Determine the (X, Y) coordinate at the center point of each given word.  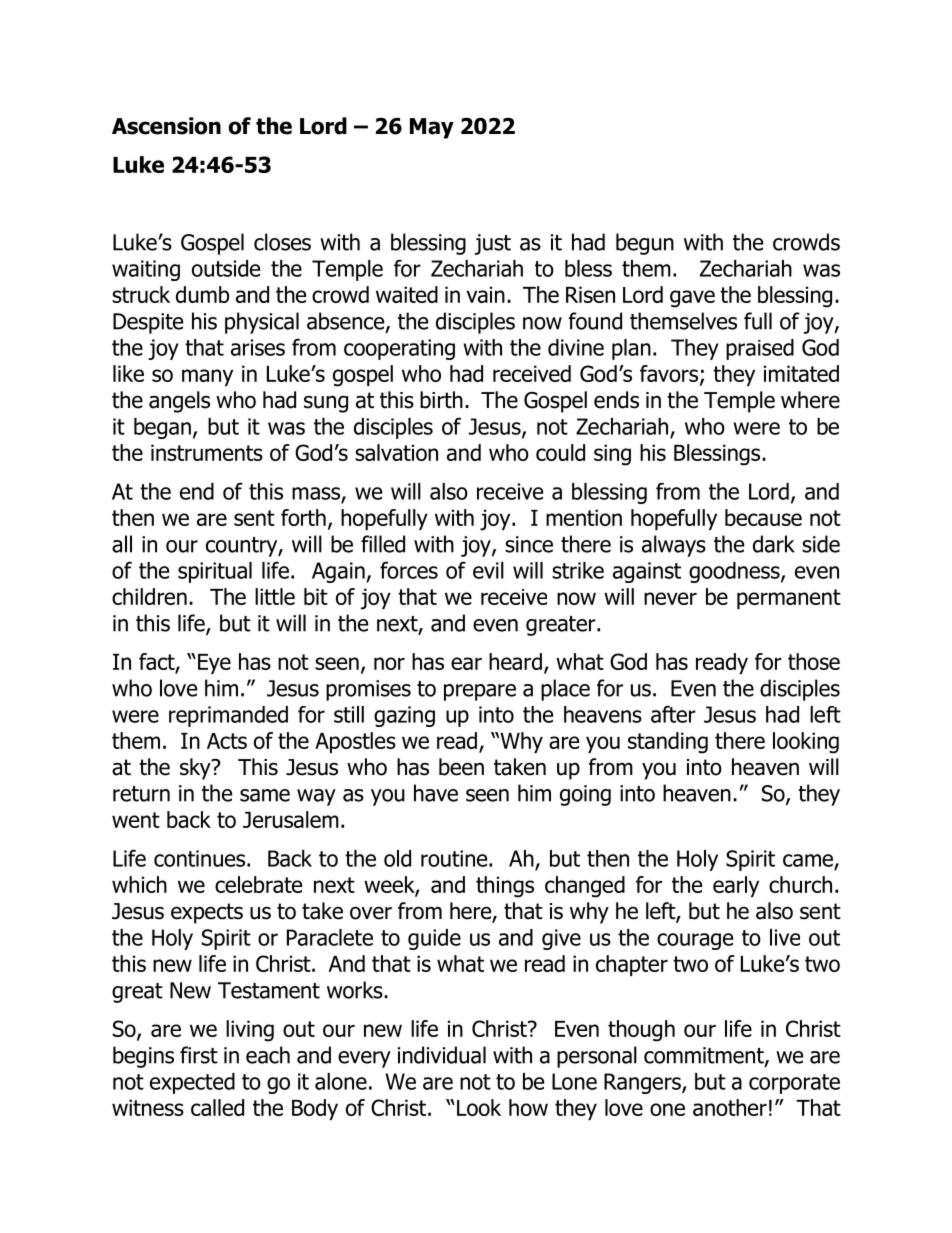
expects (207, 913)
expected (192, 1083)
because (763, 517)
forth (303, 517)
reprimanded (228, 716)
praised (760, 349)
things (505, 887)
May (432, 128)
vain (486, 294)
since (529, 544)
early (736, 886)
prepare (480, 692)
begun (645, 244)
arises (258, 347)
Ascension (166, 126)
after (673, 714)
